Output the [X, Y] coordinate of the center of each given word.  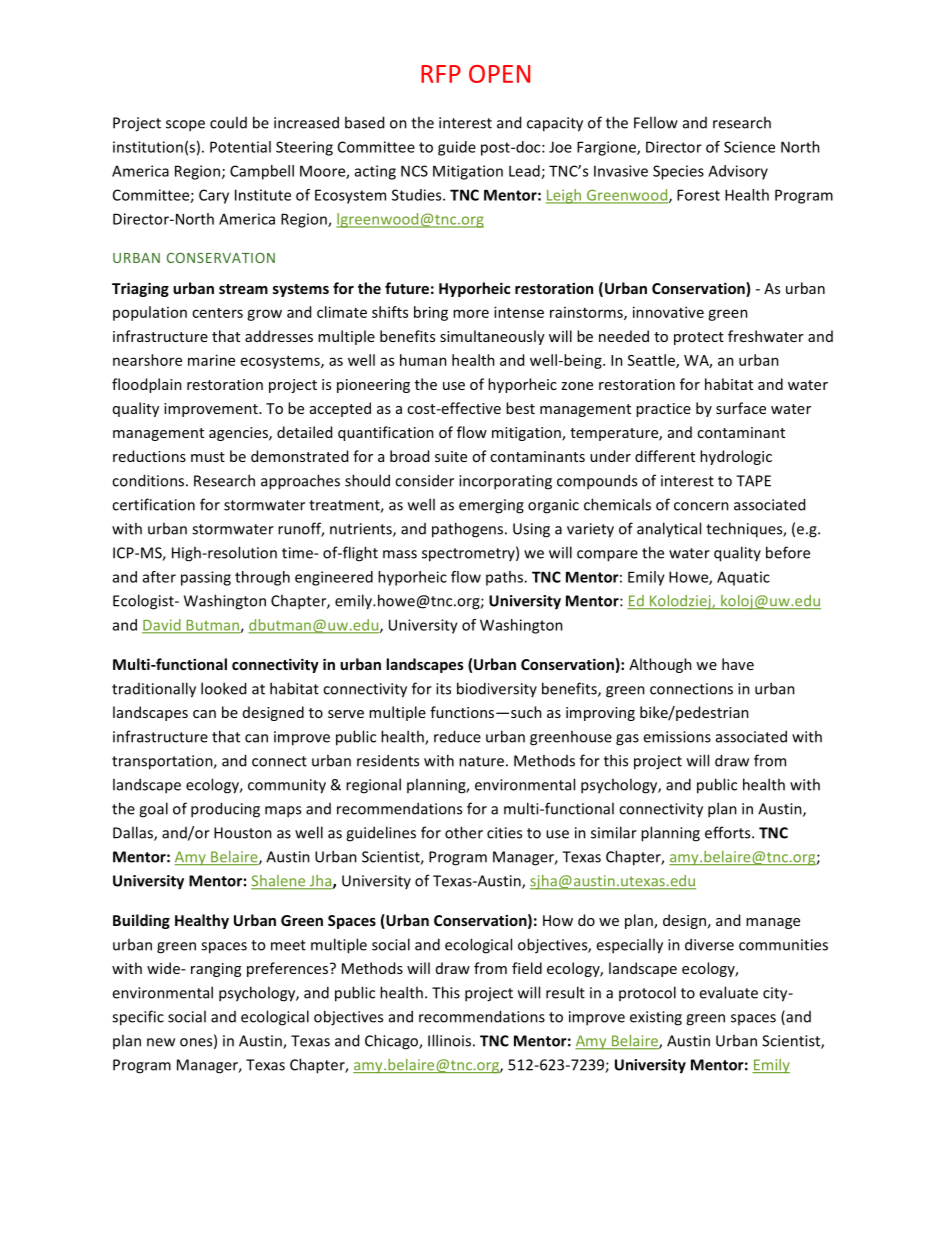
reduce [457, 736]
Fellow [656, 122]
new [161, 1042]
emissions [677, 737]
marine [211, 360]
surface [741, 408]
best [520, 408]
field [527, 968]
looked [223, 688]
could [228, 122]
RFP [441, 74]
